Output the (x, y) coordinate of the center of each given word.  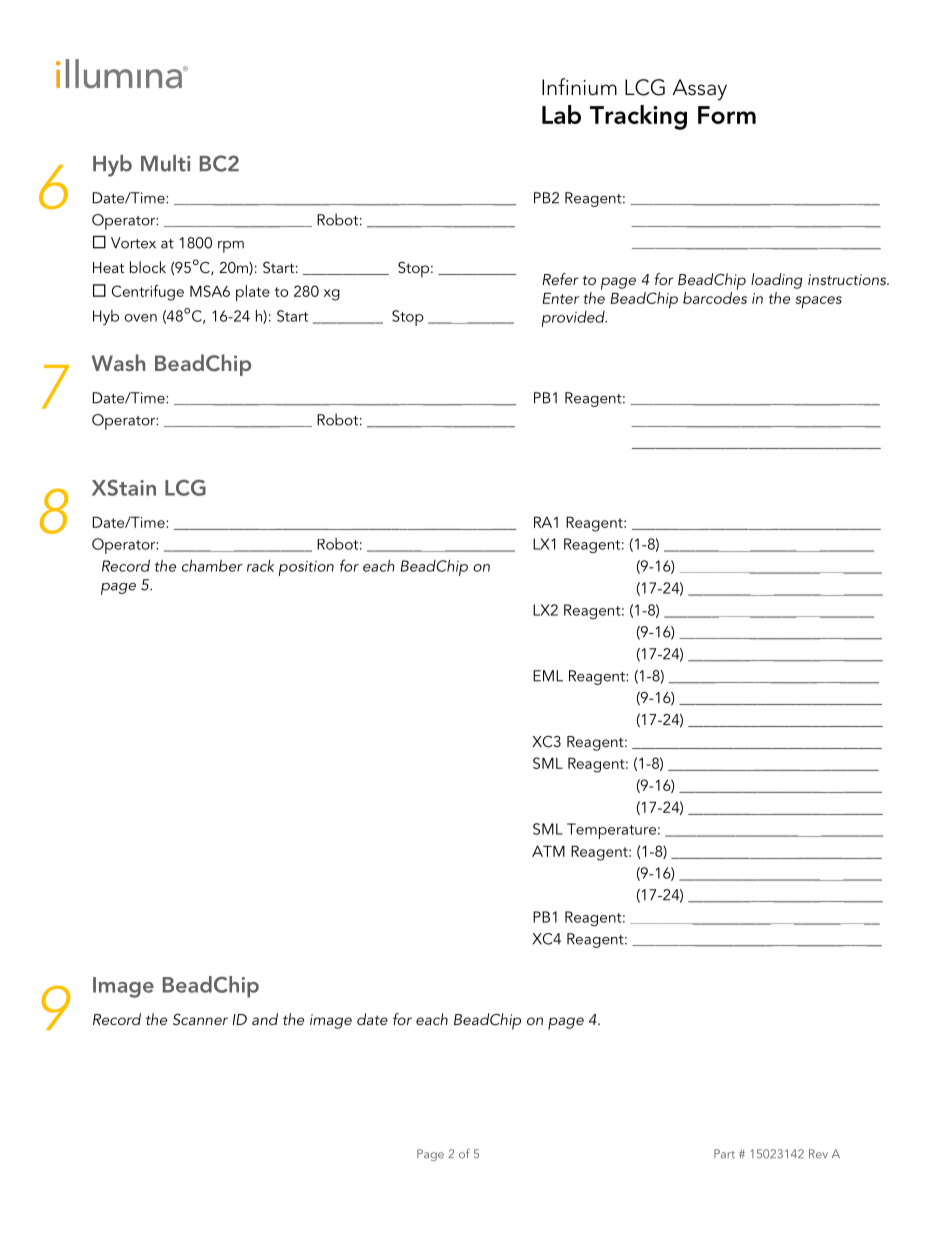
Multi (166, 163)
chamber (212, 565)
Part (724, 1153)
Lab (561, 114)
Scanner (200, 1019)
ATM (548, 851)
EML (548, 676)
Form (727, 115)
